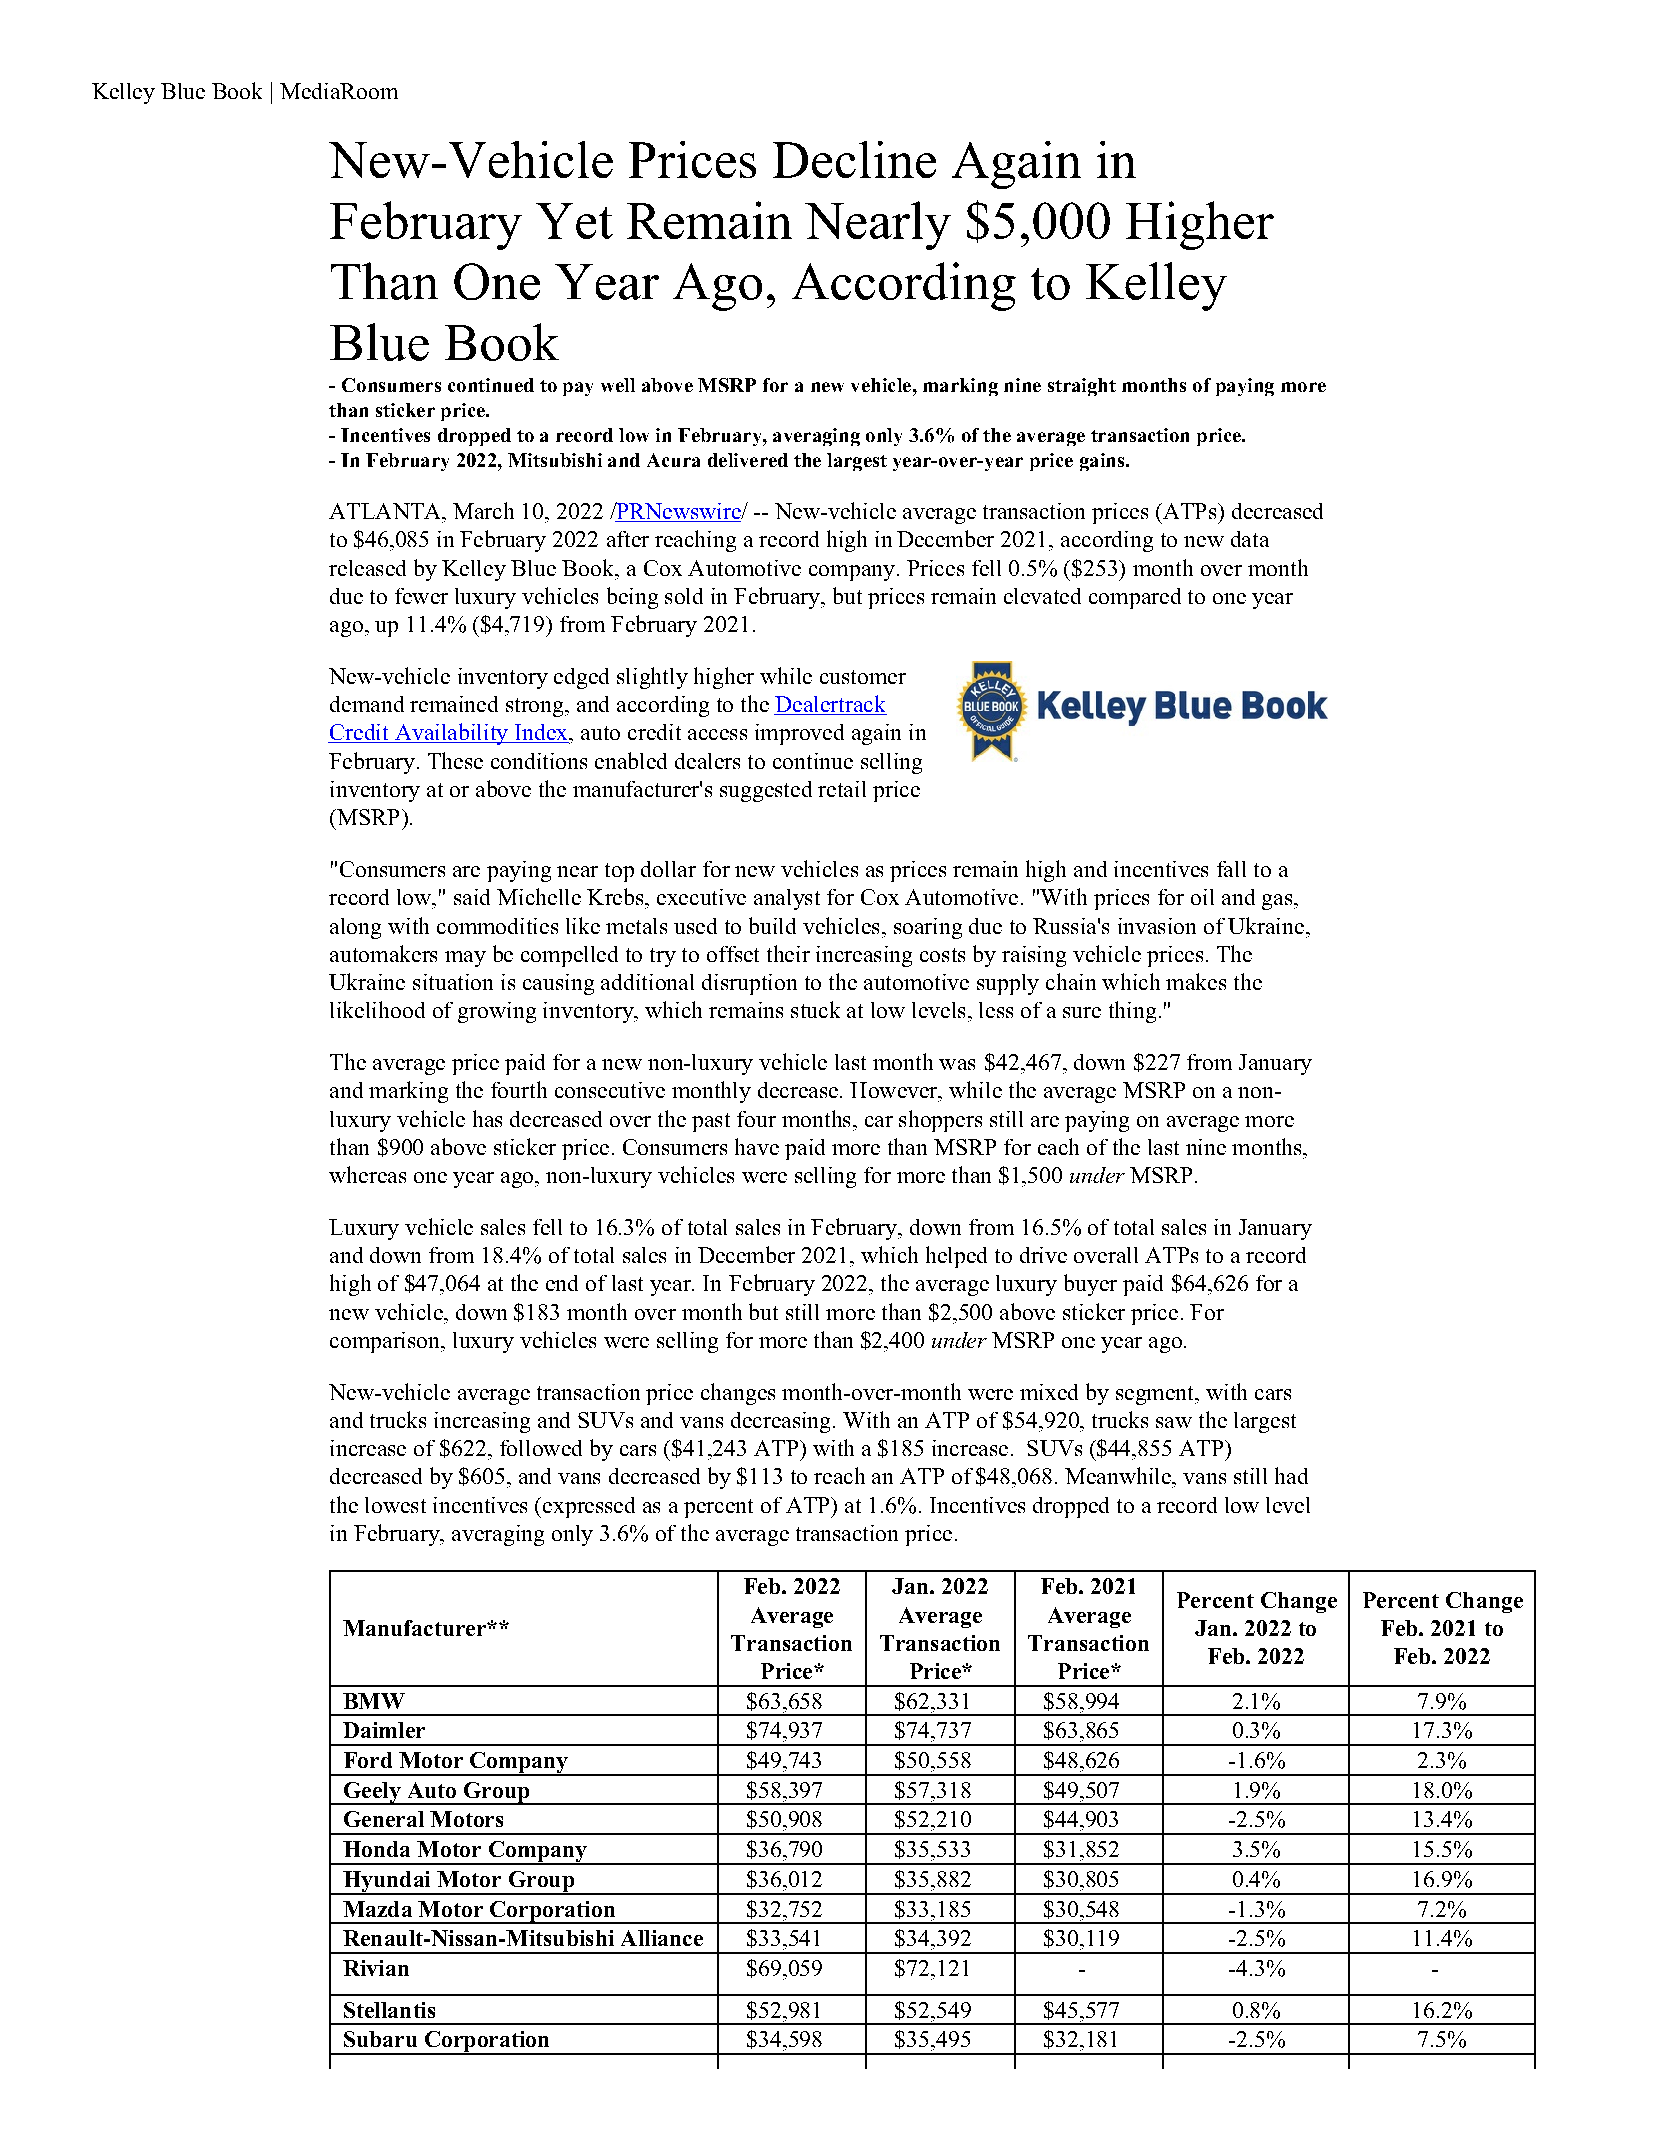  I want to click on decreasing, so click(780, 1422).
